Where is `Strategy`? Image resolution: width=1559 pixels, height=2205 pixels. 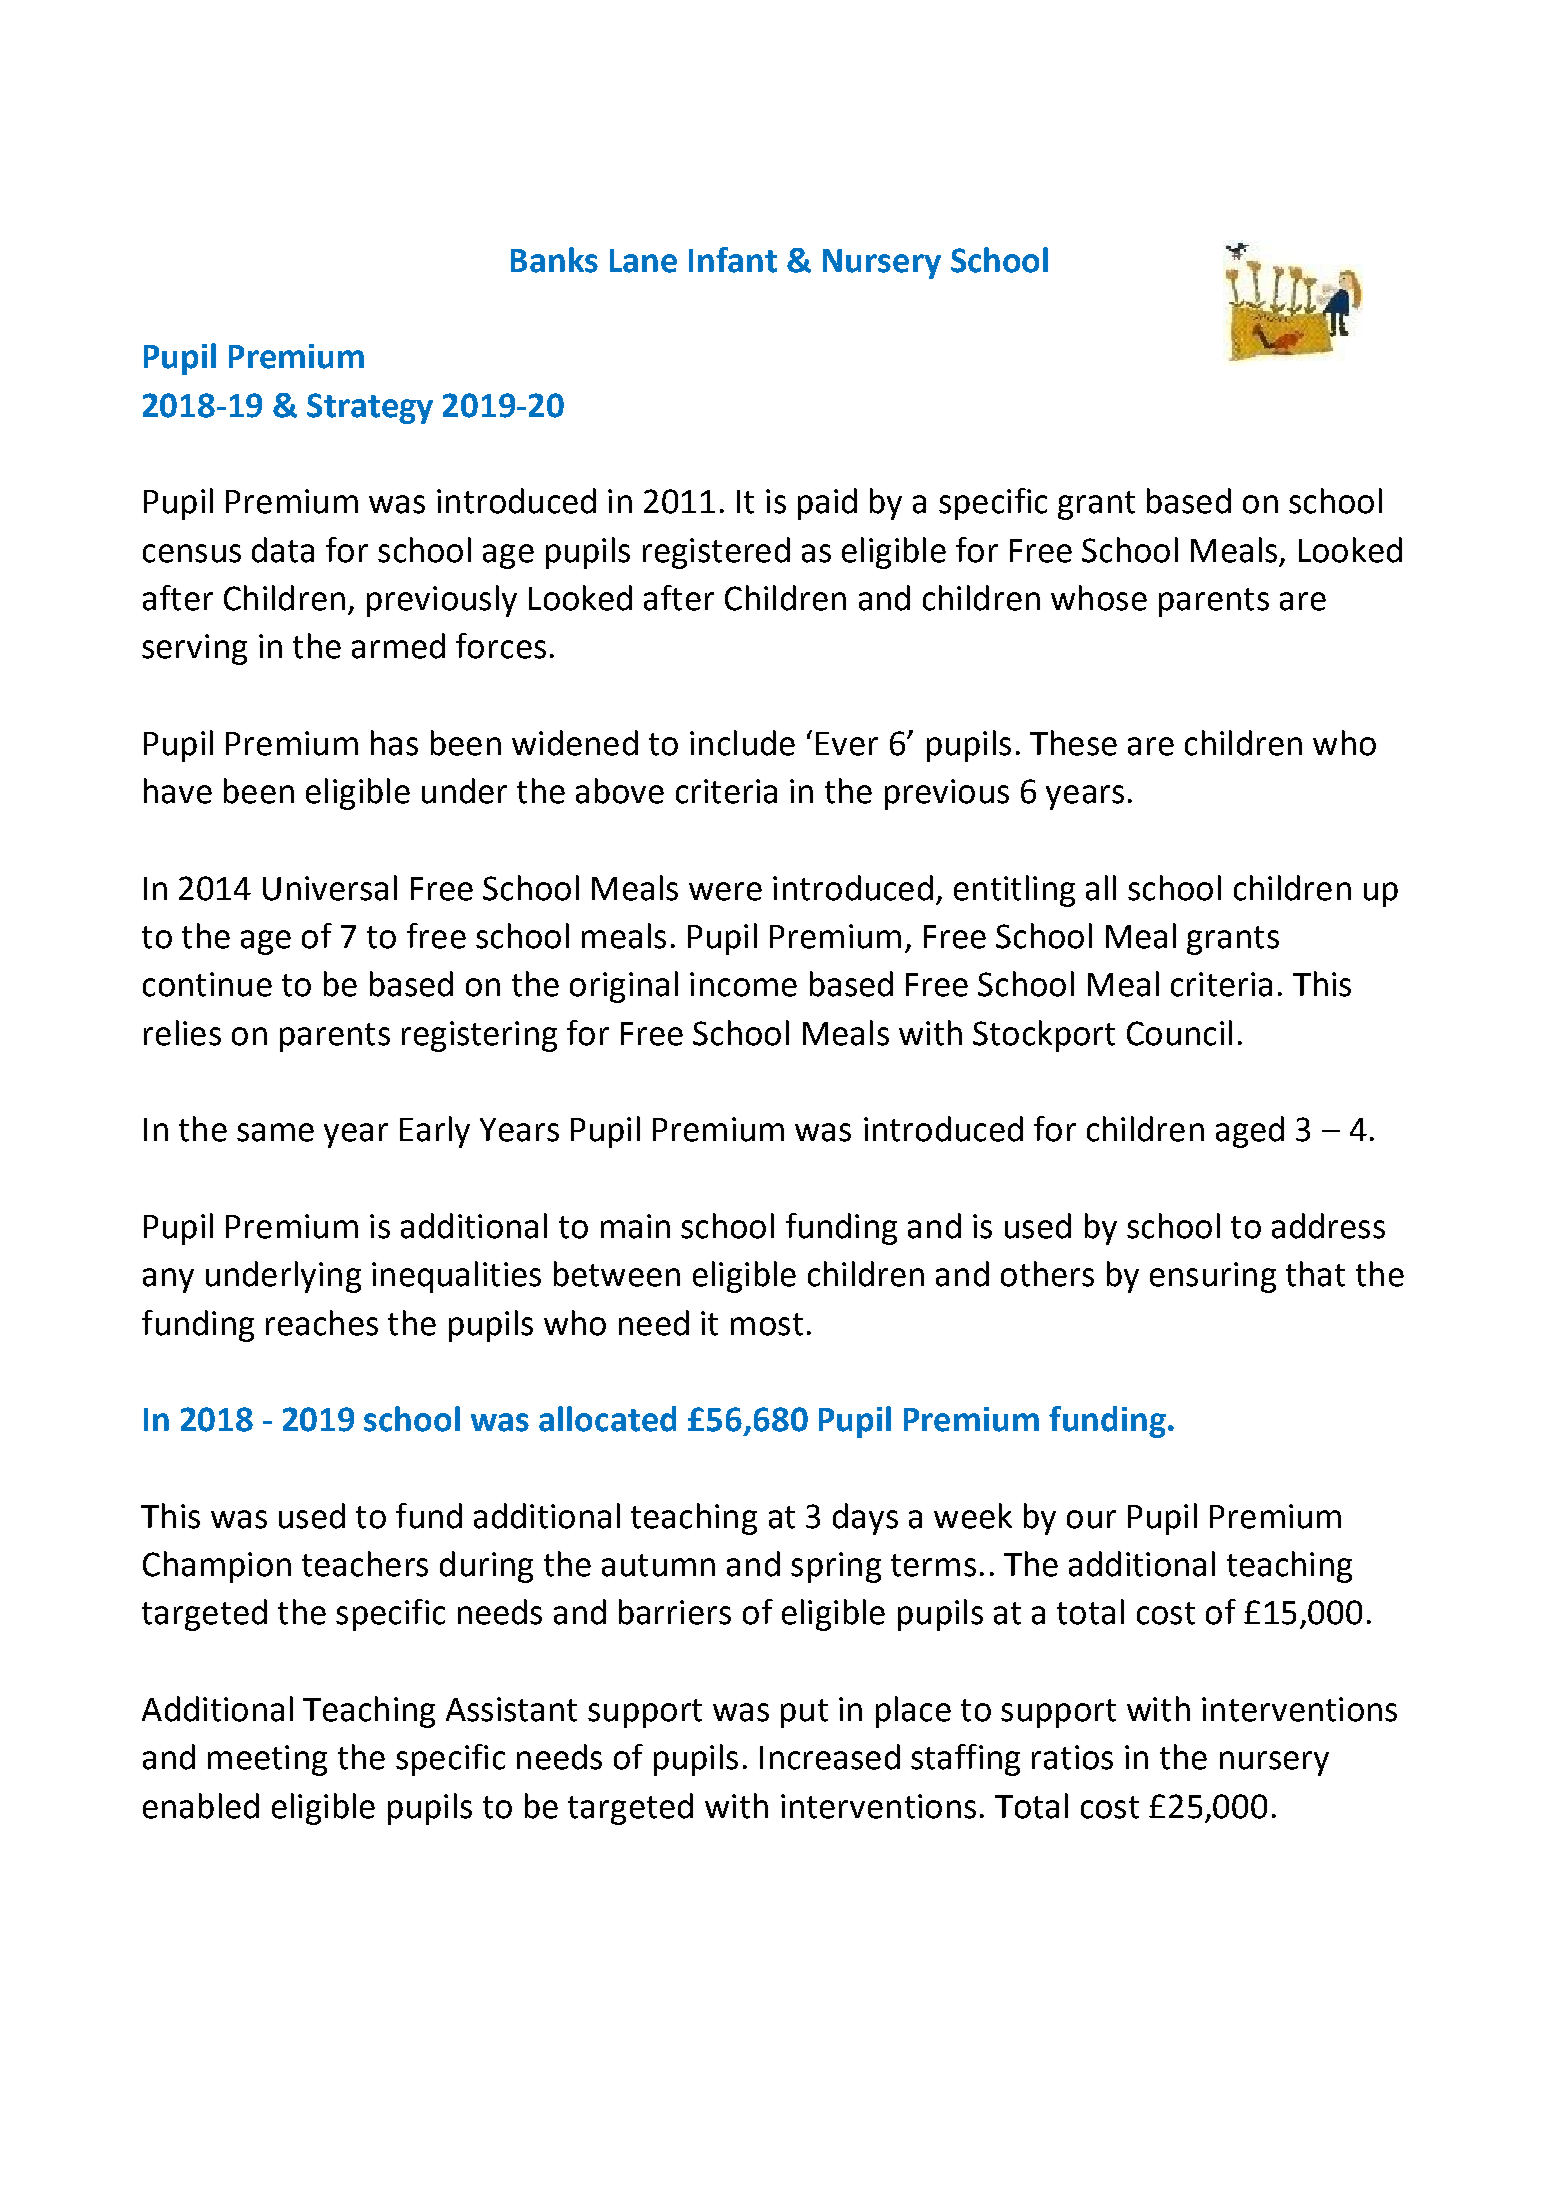
Strategy is located at coordinates (370, 408).
